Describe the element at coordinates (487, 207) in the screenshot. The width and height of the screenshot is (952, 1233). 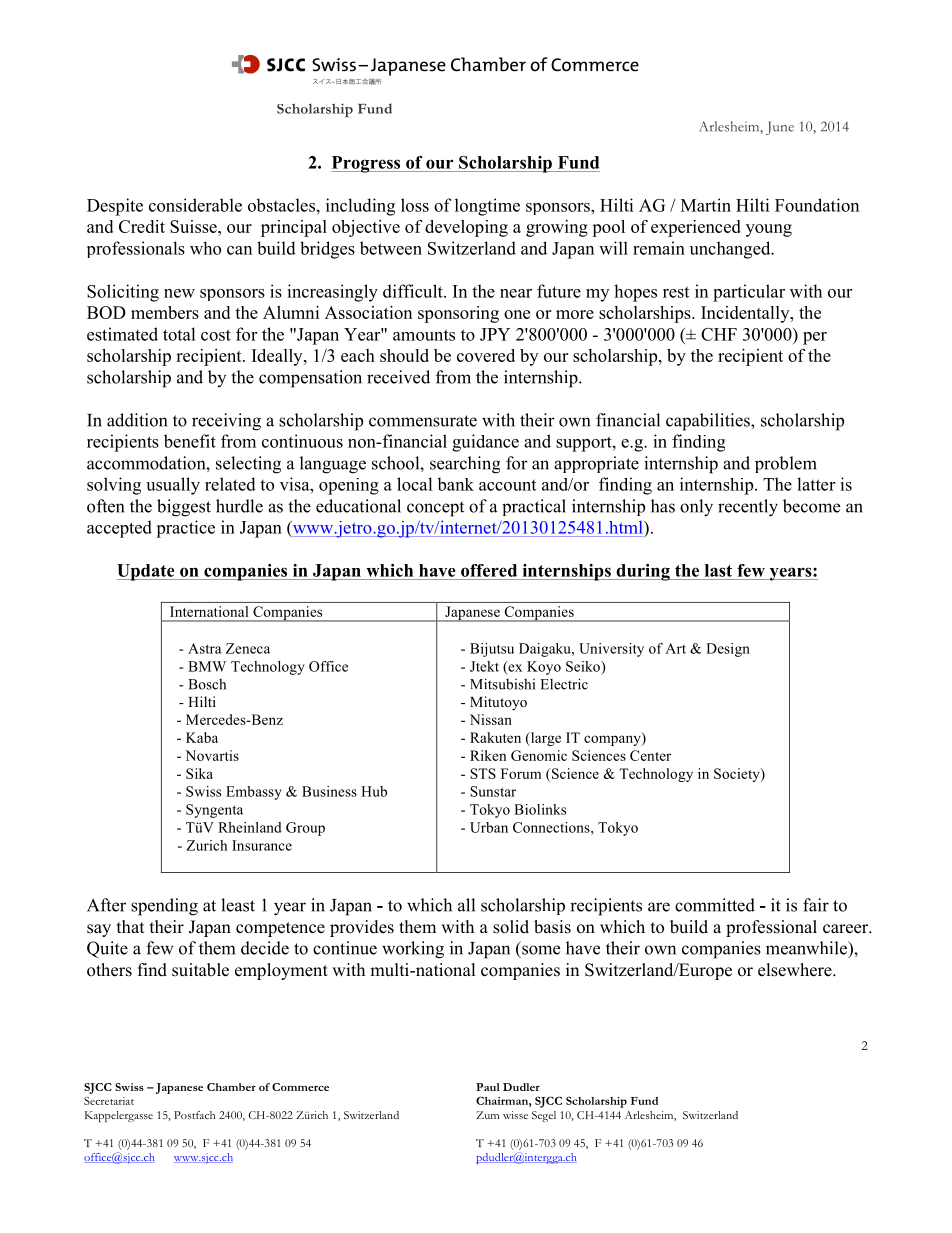
I see `longtime` at that location.
